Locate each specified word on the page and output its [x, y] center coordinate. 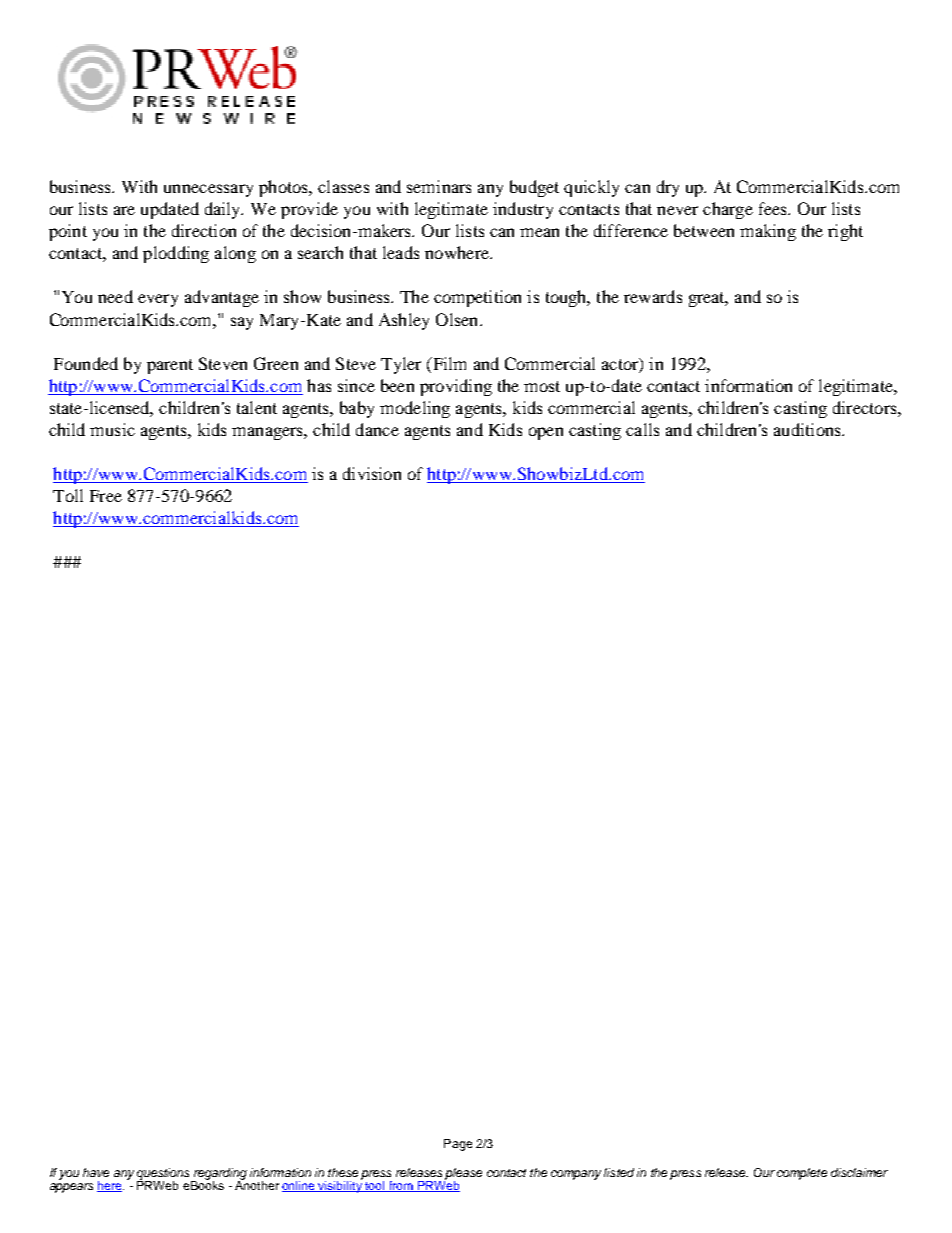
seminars [439, 186]
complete [802, 1174]
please [463, 1175]
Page [458, 1145]
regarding [219, 1175]
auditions [808, 429]
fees [774, 208]
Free [106, 496]
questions [164, 1175]
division [372, 473]
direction [204, 230]
